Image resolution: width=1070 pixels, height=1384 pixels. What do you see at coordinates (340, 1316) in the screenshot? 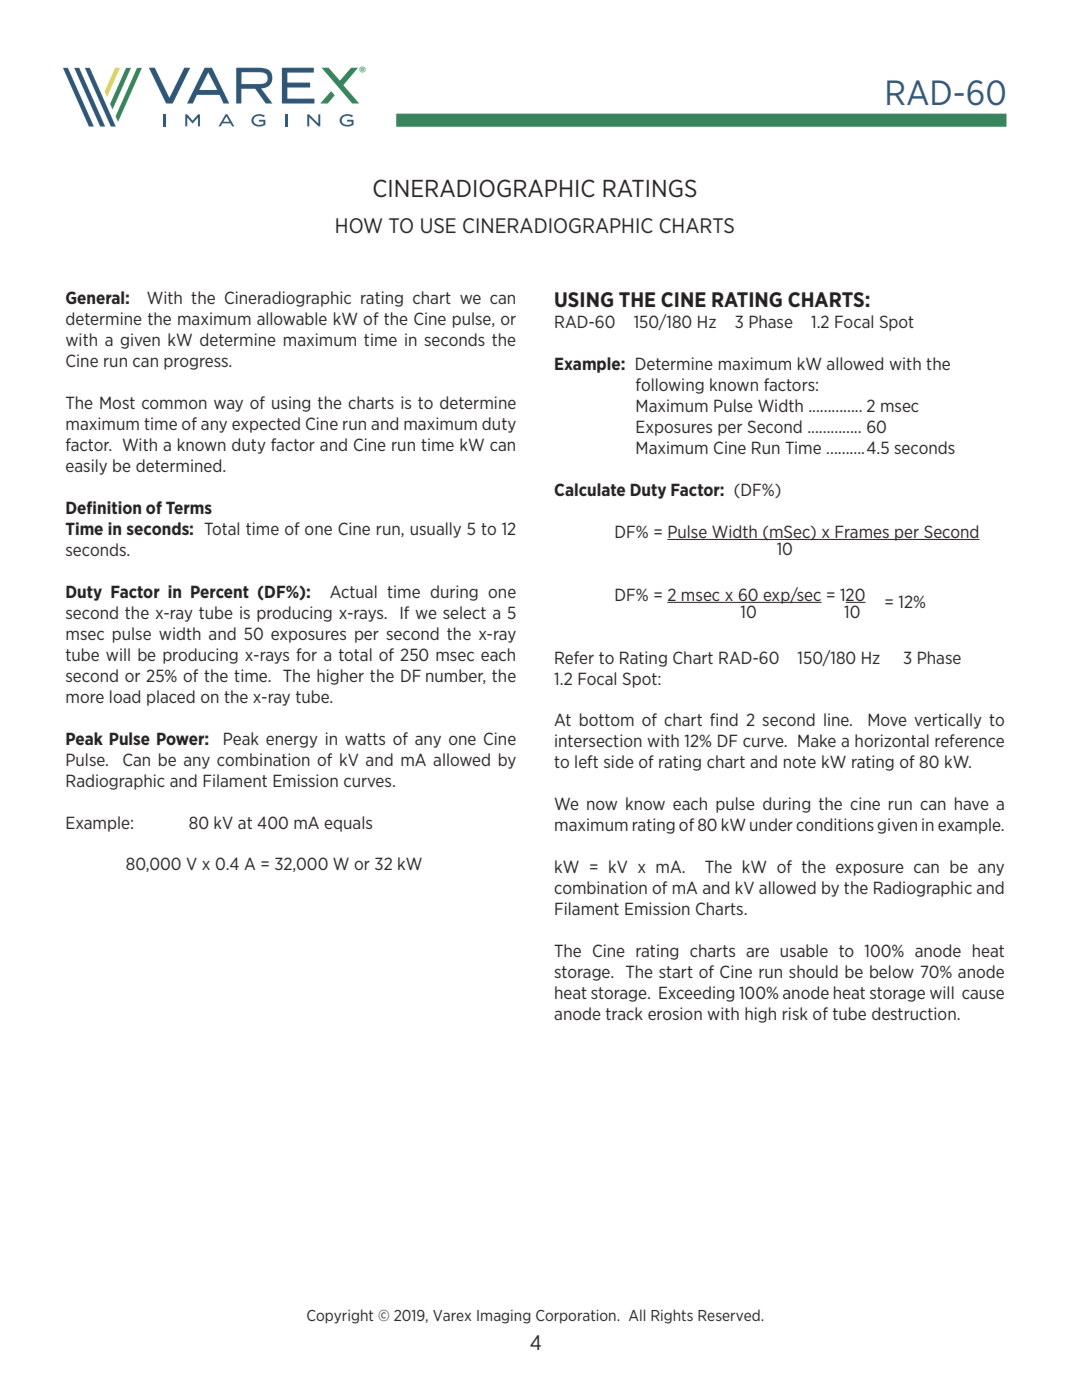
I see `Copyright` at bounding box center [340, 1316].
